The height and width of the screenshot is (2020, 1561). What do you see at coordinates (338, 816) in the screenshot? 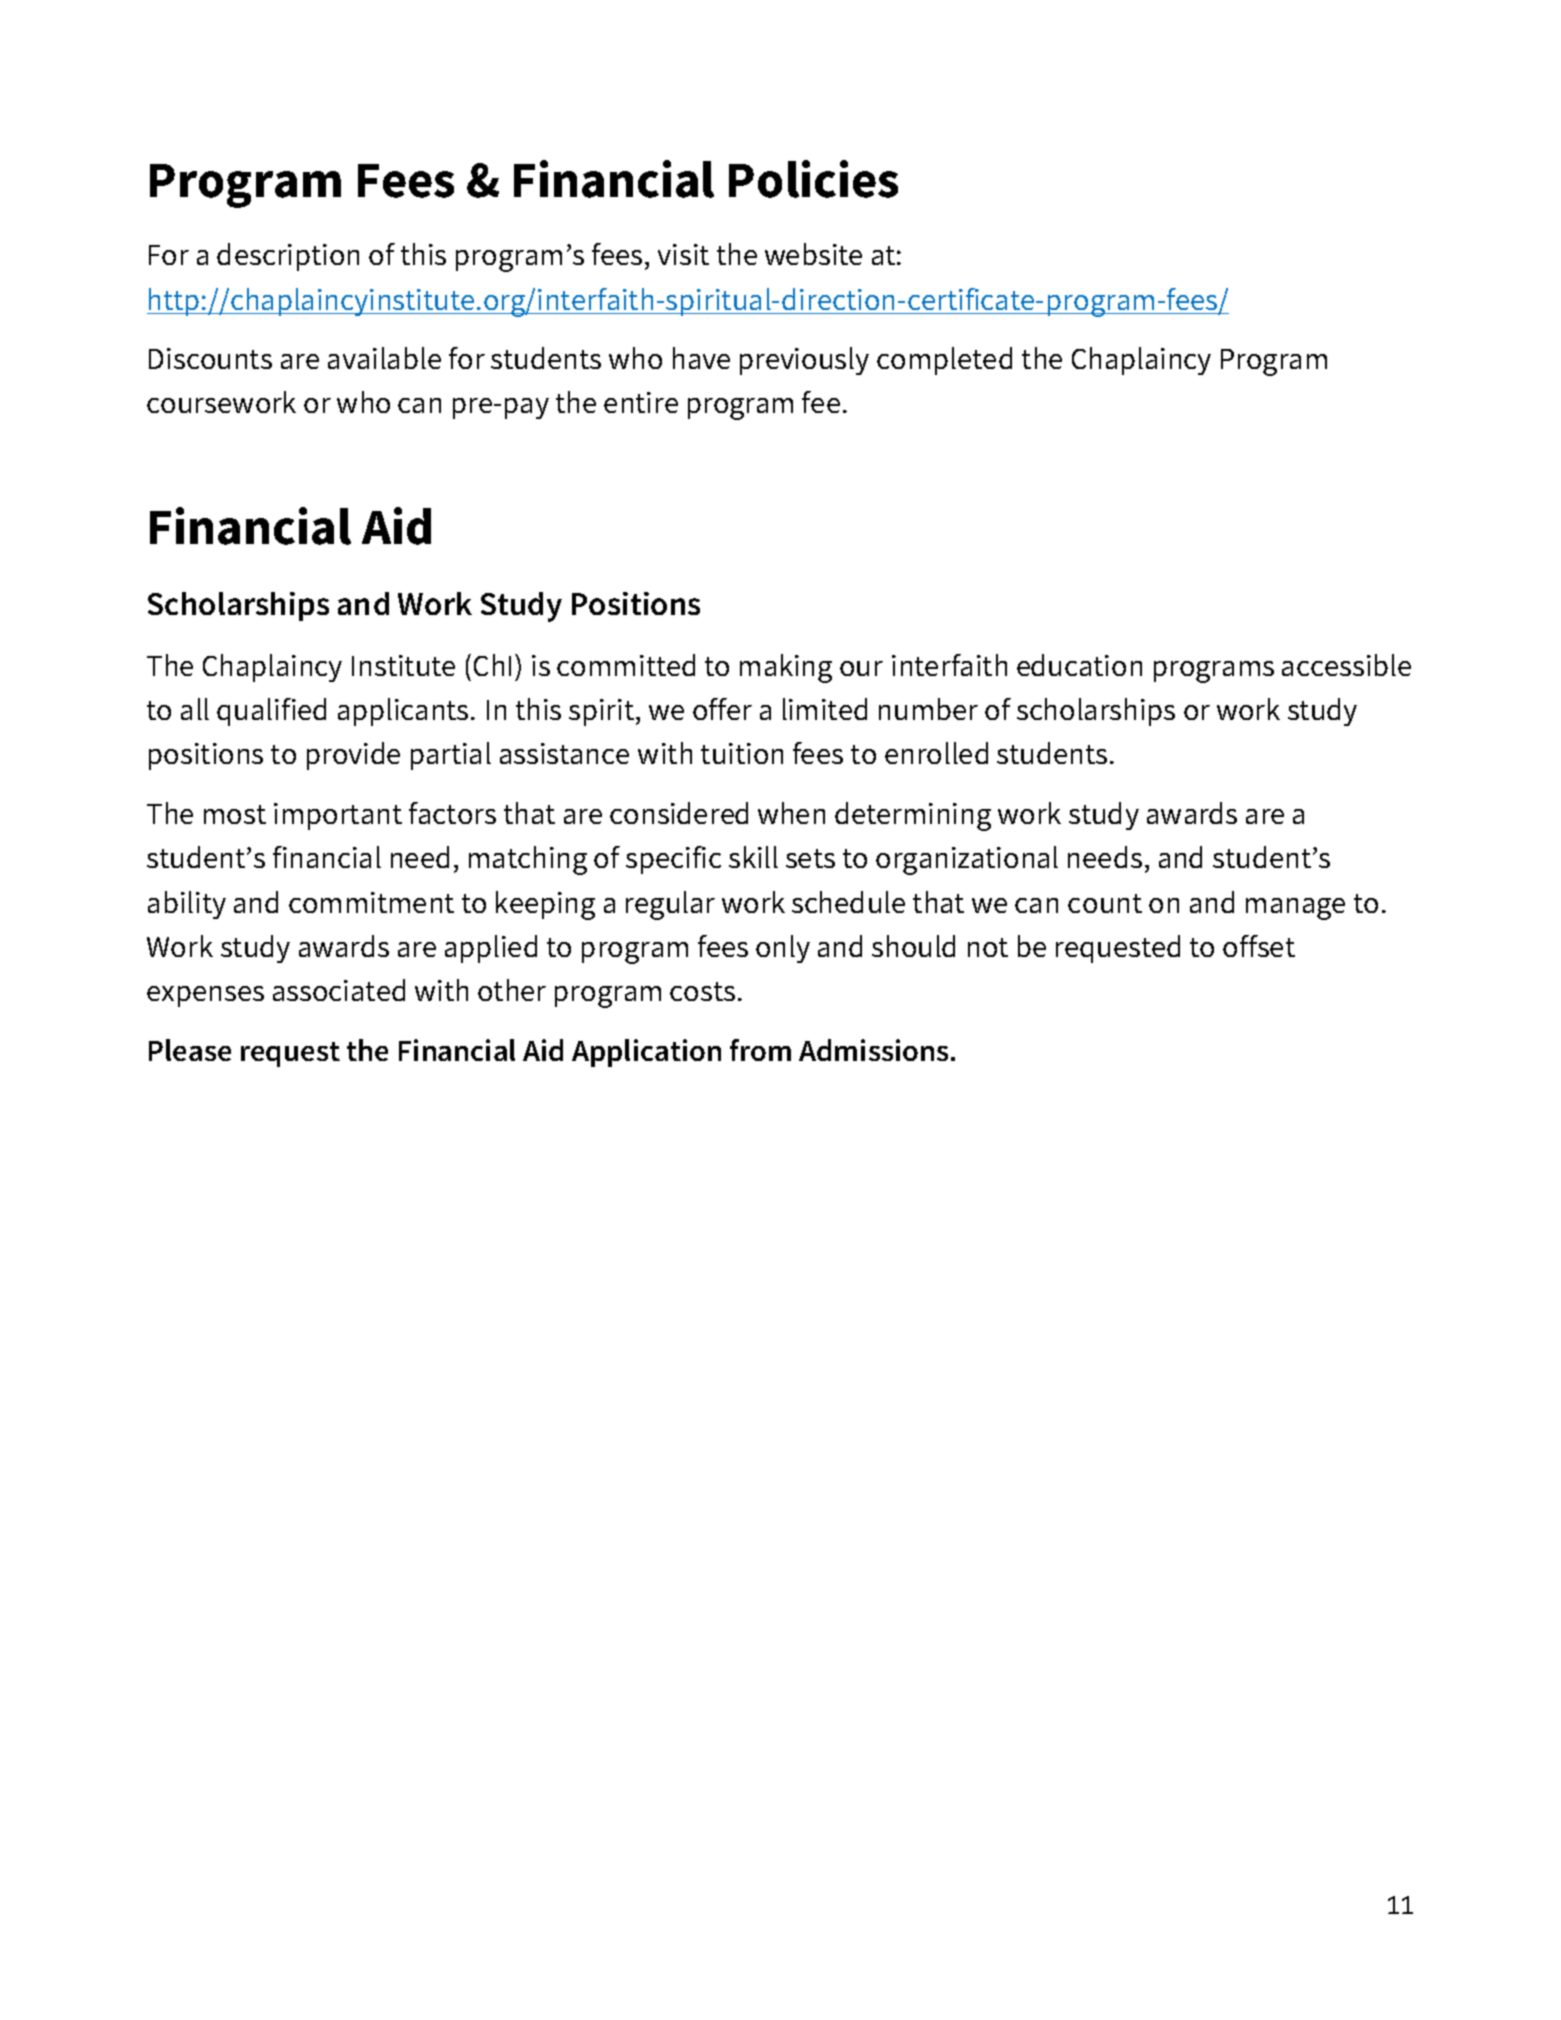
I see `important` at bounding box center [338, 816].
